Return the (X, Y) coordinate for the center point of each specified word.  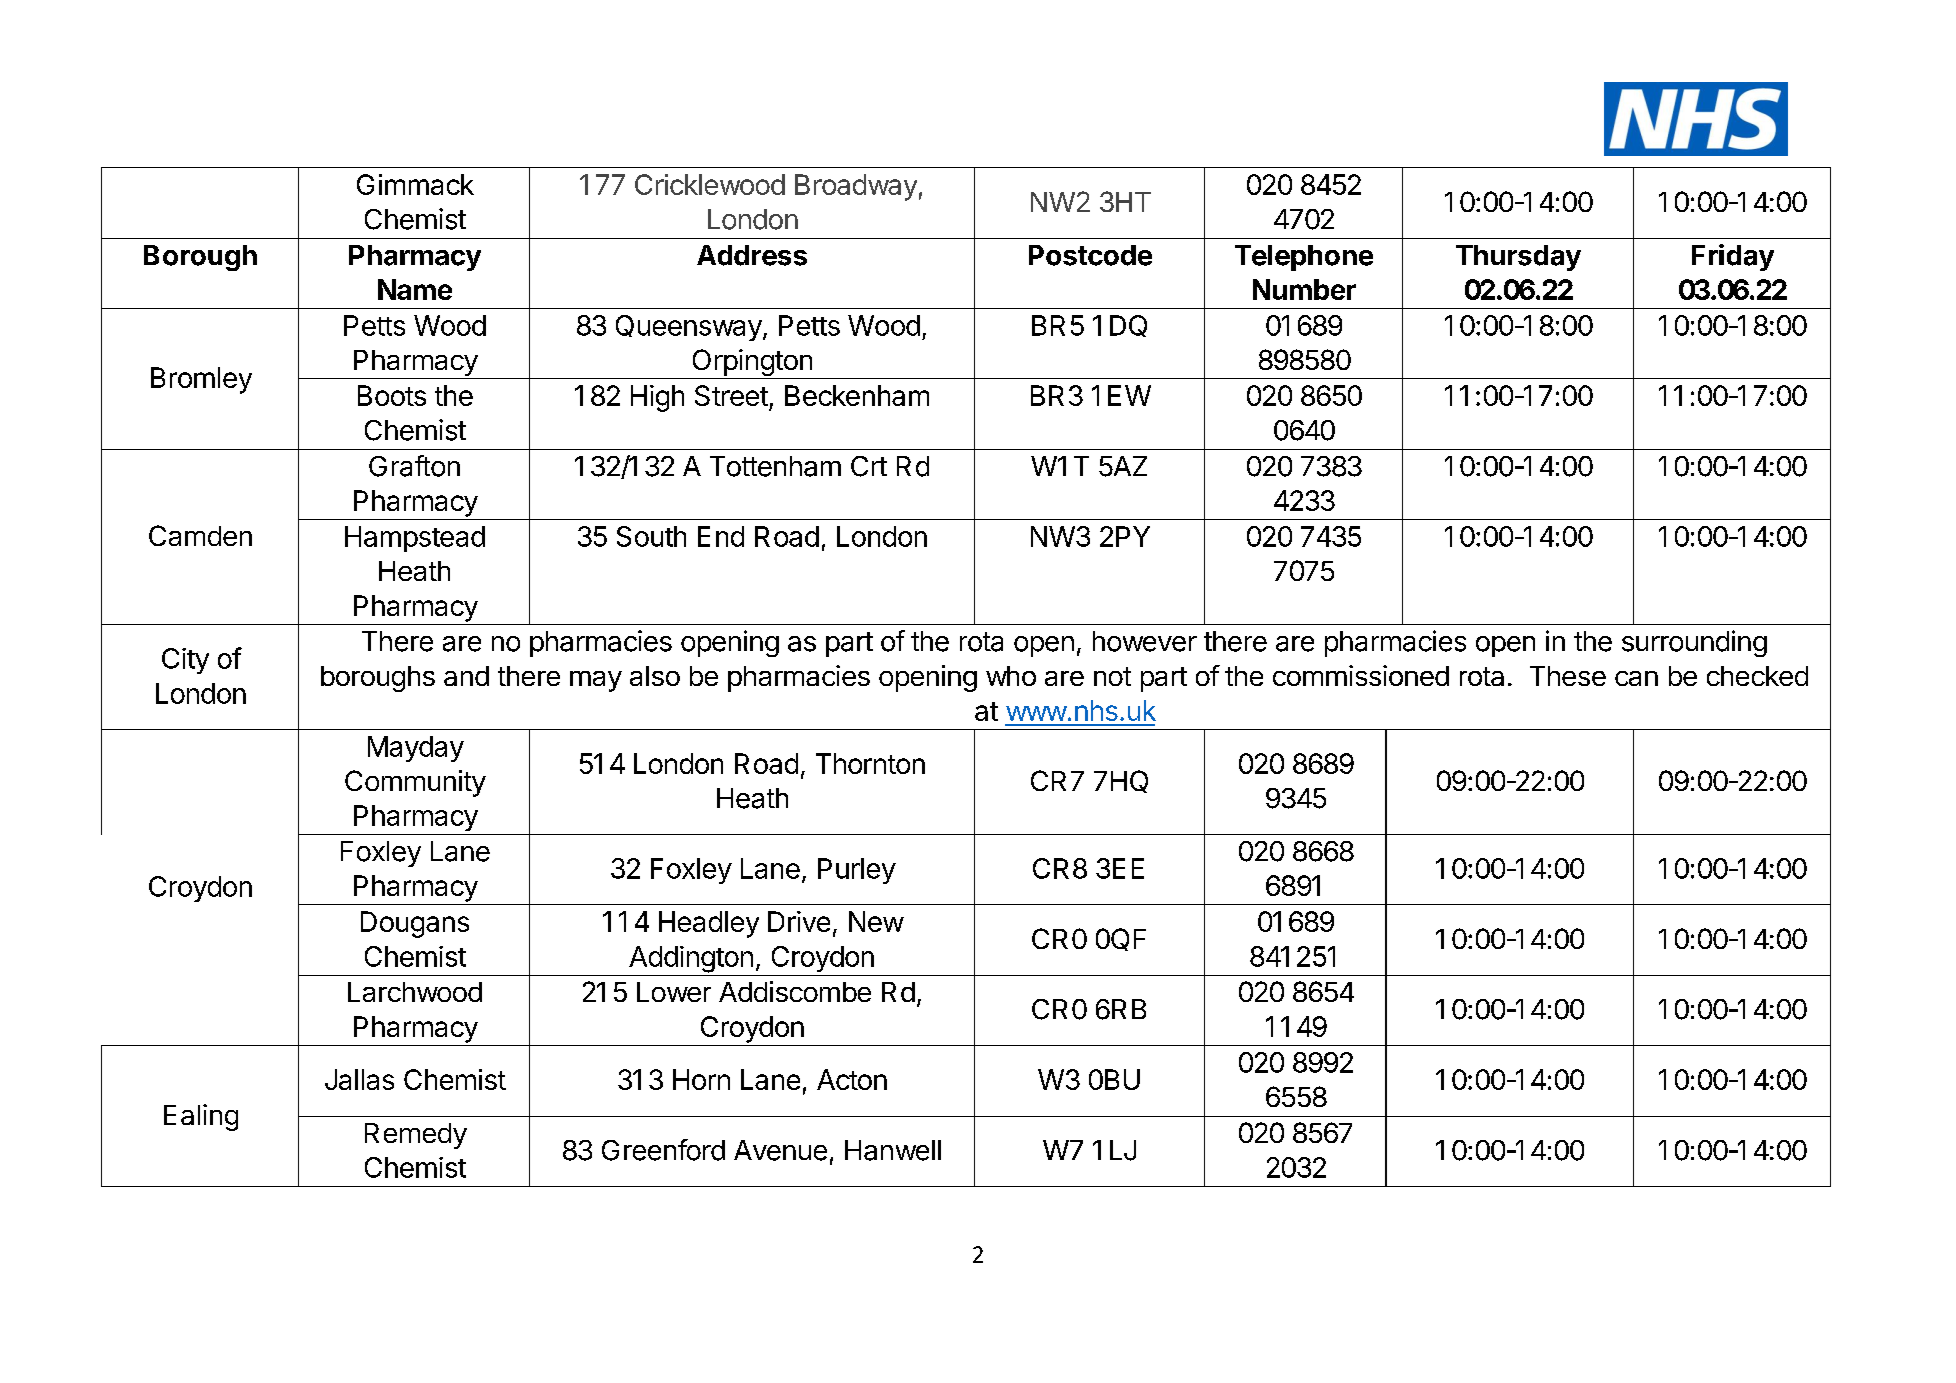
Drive (799, 921)
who (1011, 676)
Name (415, 289)
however (1145, 641)
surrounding (1694, 643)
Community (415, 783)
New (876, 921)
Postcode (1090, 255)
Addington (691, 959)
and (466, 676)
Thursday (1518, 258)
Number (1304, 289)
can (1636, 678)
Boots (392, 395)
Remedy (416, 1136)
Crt (869, 466)
